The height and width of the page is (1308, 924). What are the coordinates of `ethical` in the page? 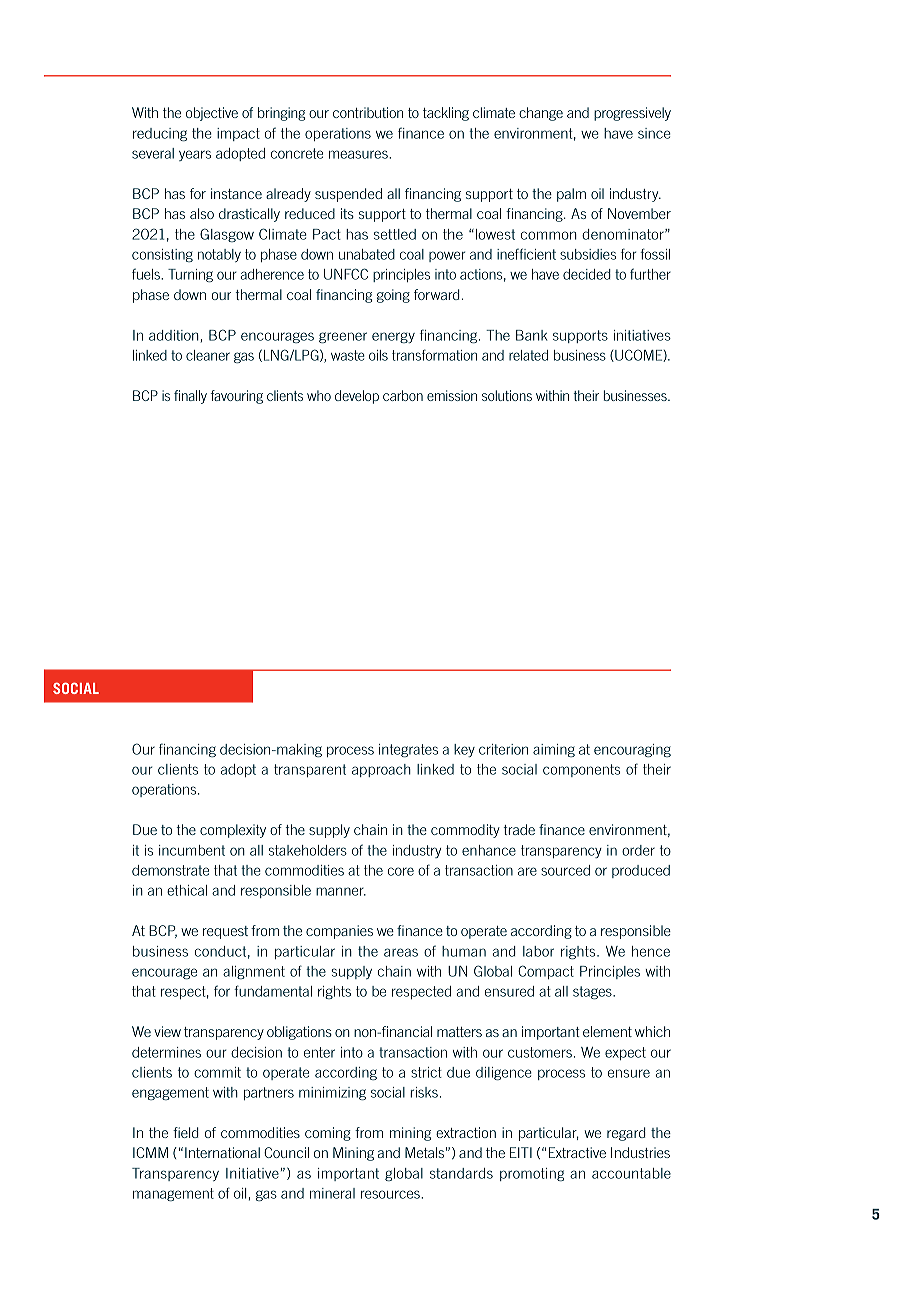 It's located at (187, 890).
